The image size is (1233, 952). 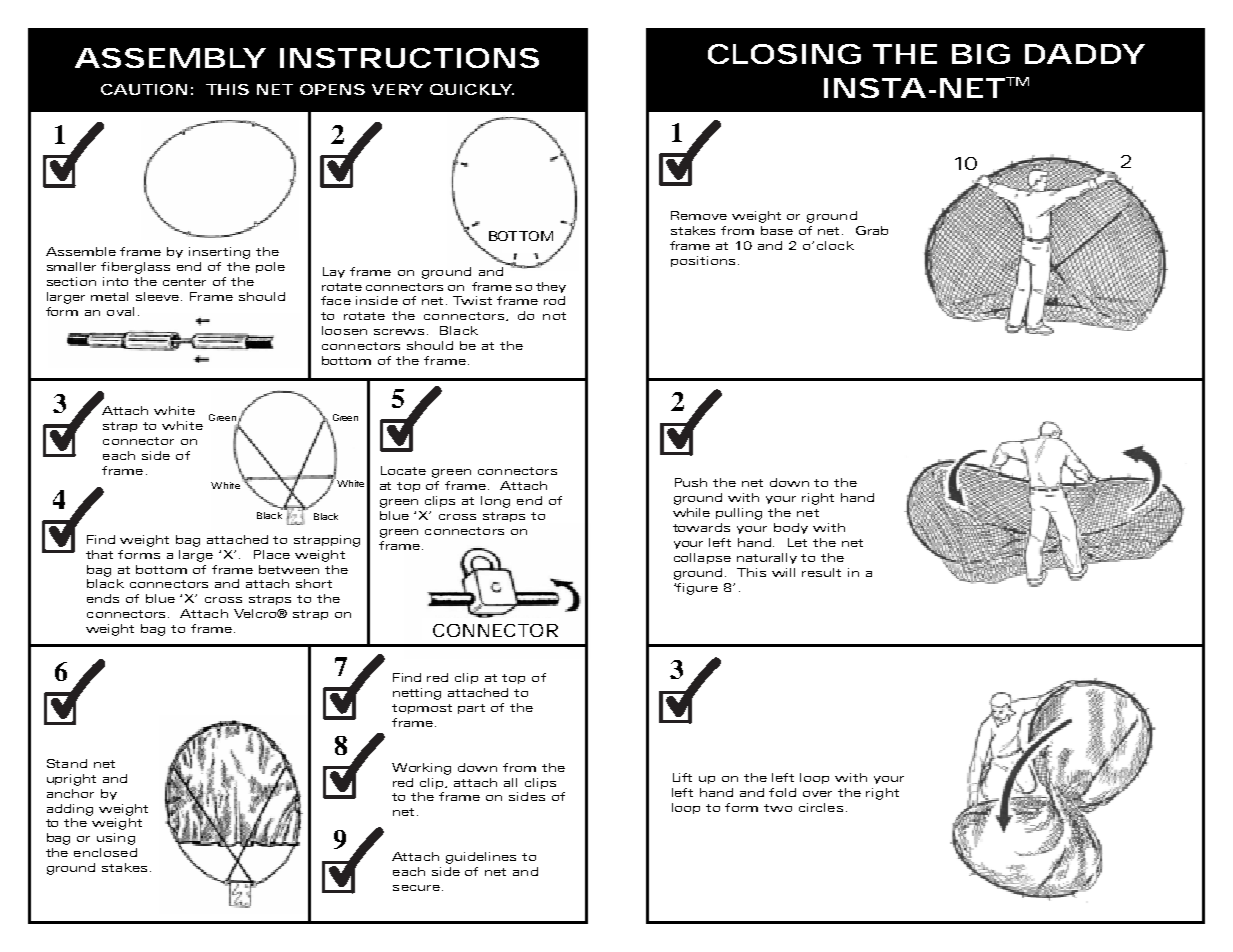 I want to click on that, so click(x=99, y=554).
